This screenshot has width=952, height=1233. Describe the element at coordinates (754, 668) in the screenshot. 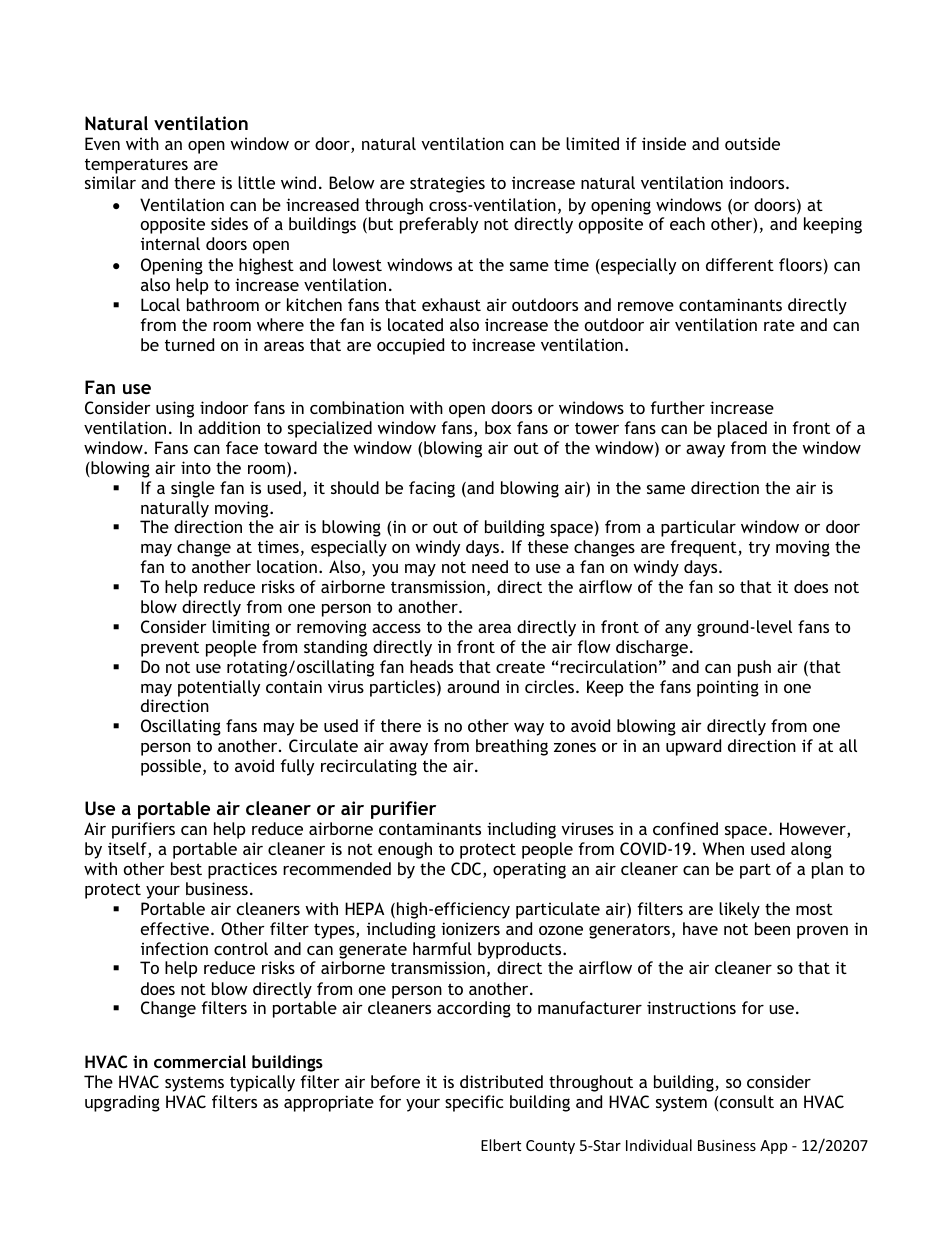

I see `push` at that location.
